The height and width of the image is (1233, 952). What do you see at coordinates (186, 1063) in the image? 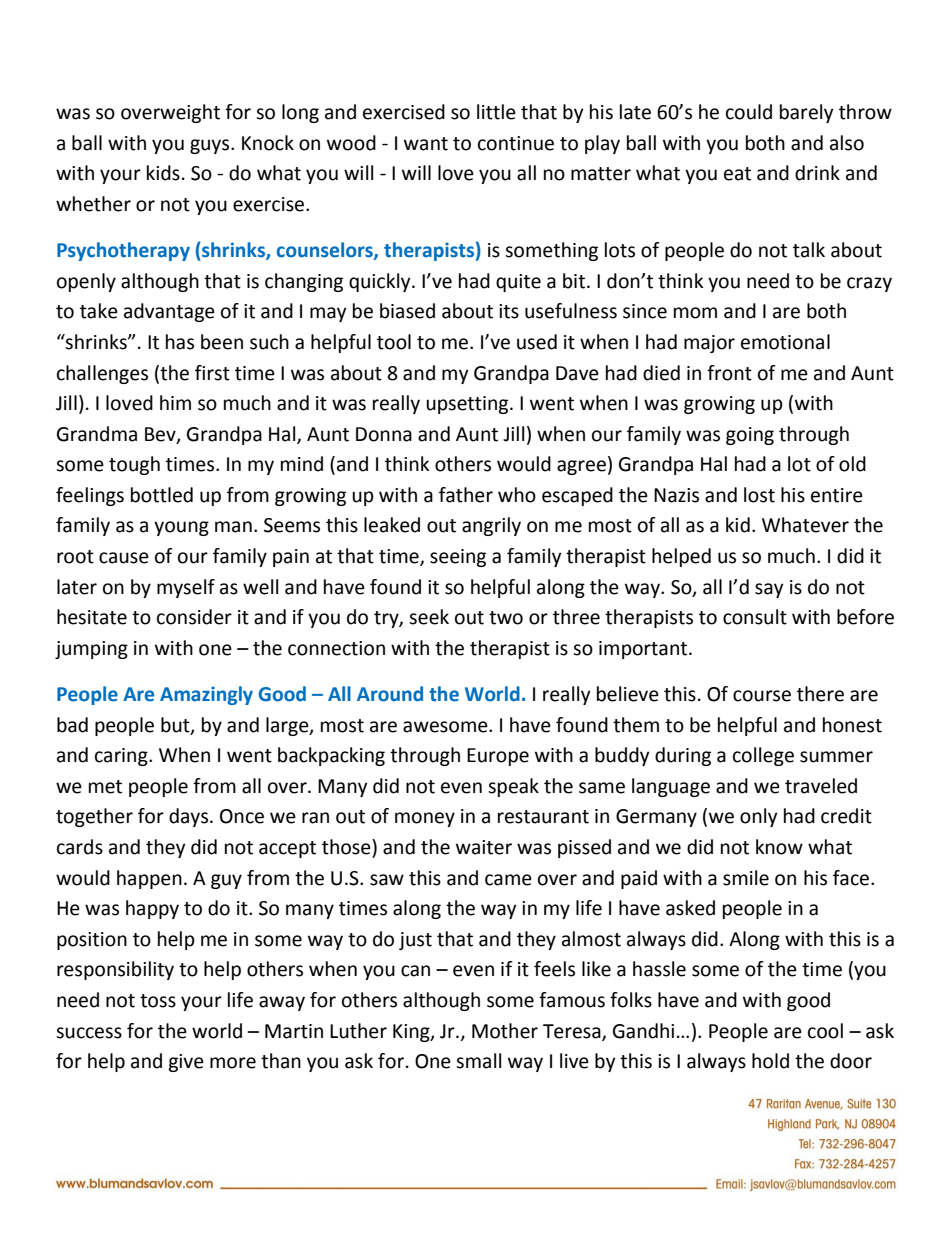
I see `give` at bounding box center [186, 1063].
